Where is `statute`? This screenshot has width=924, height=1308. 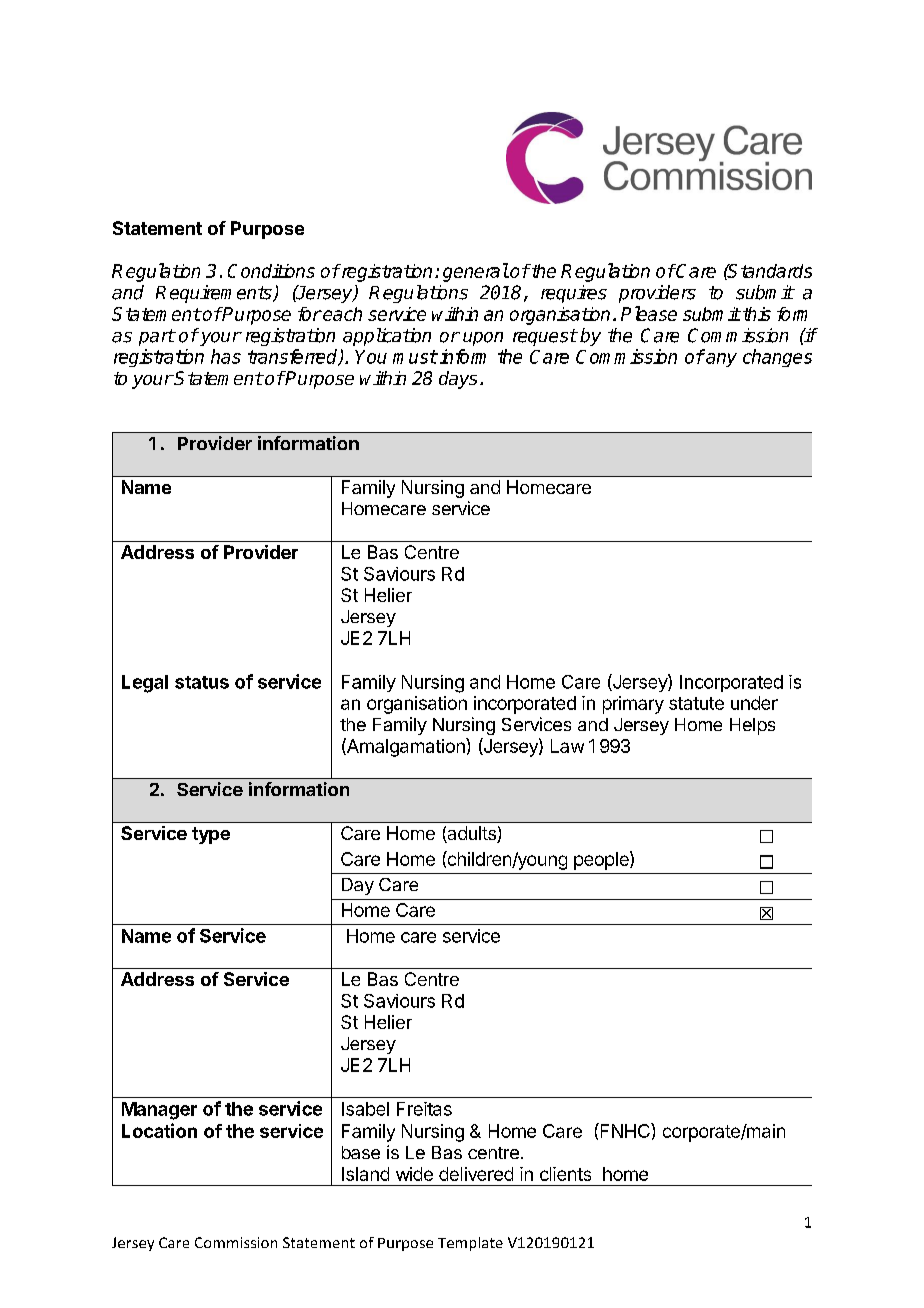
statute is located at coordinates (696, 703).
